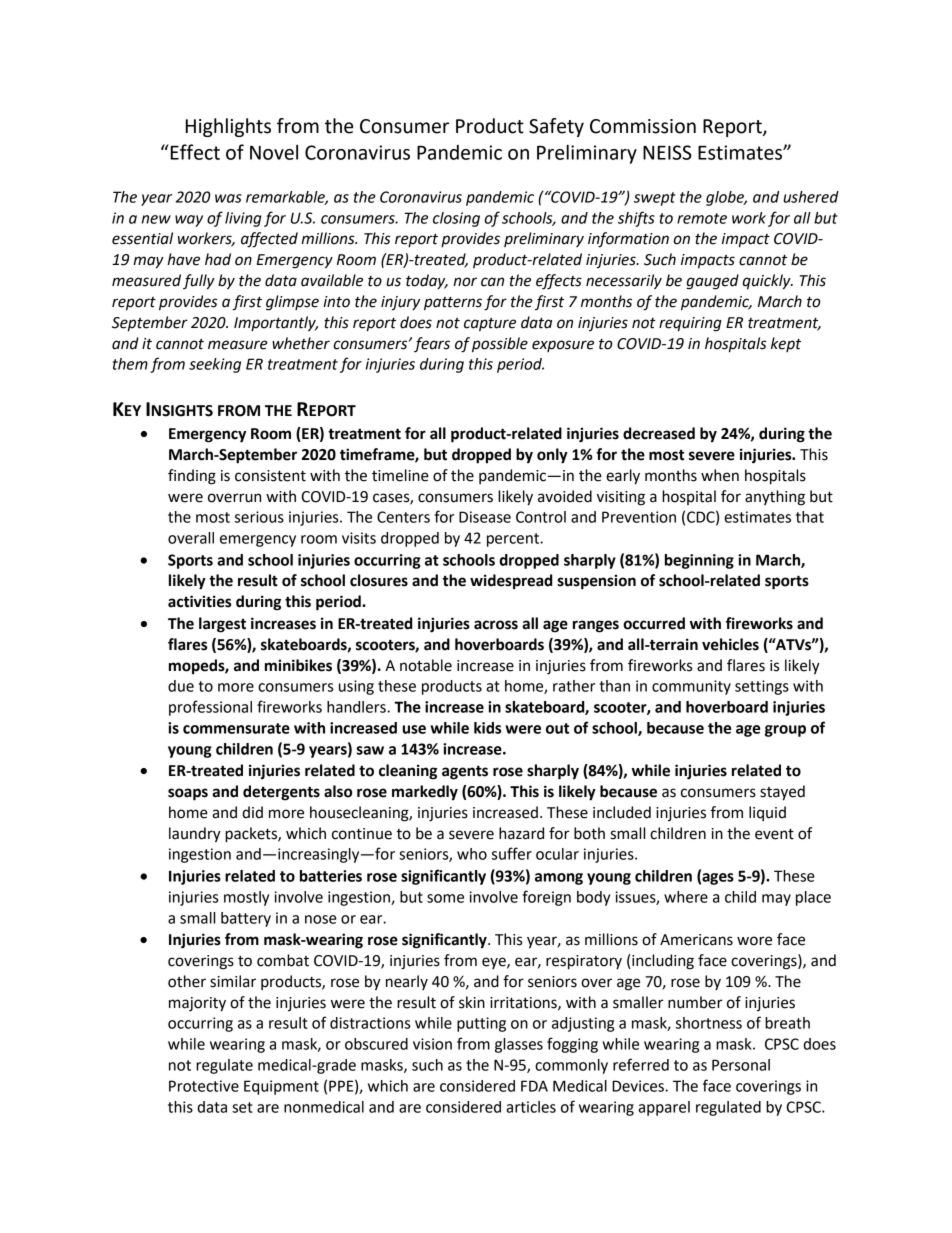 The width and height of the screenshot is (952, 1233). I want to click on Protective, so click(204, 1086).
